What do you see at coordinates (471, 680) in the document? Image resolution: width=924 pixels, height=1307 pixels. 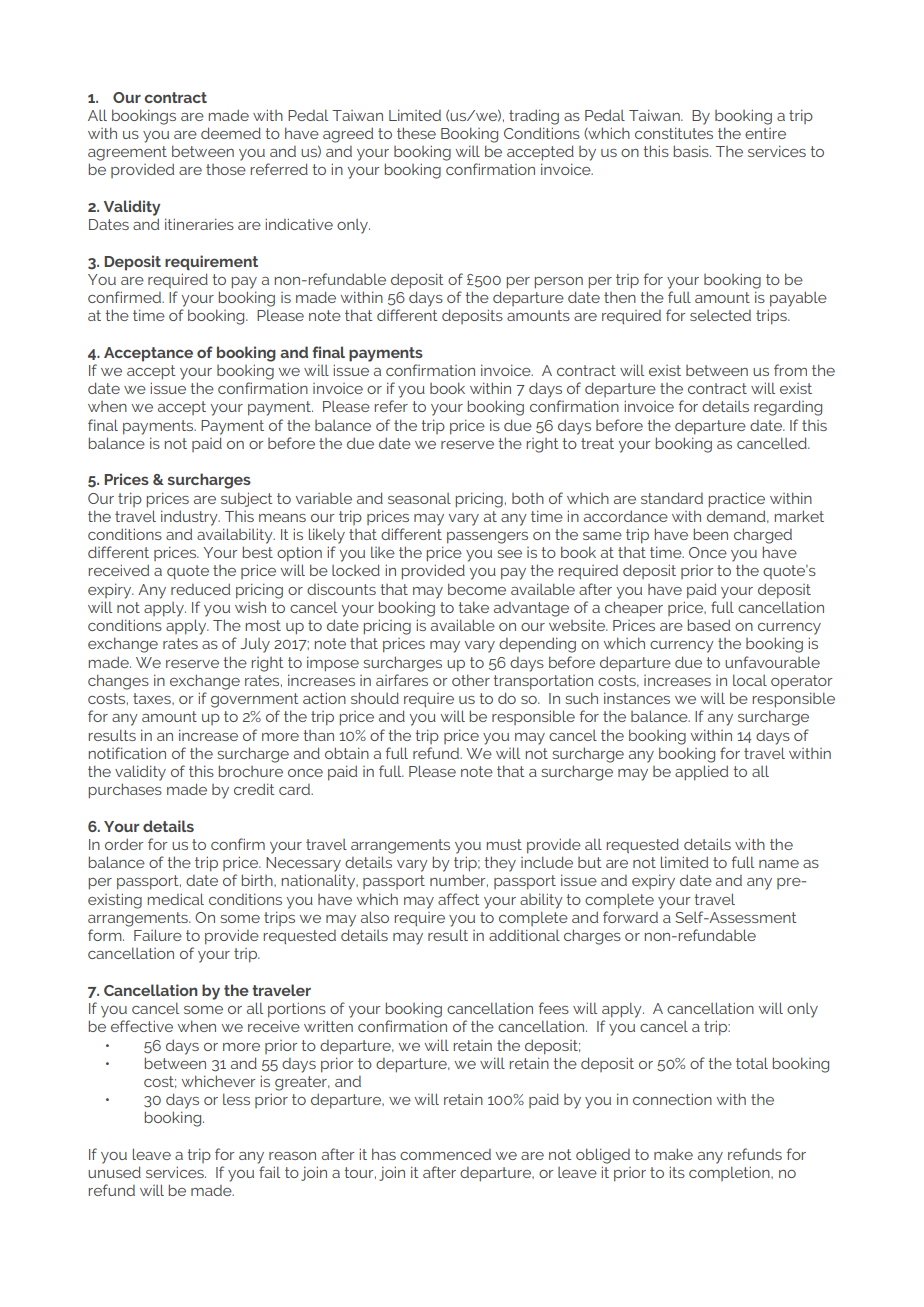 I see `other` at bounding box center [471, 680].
